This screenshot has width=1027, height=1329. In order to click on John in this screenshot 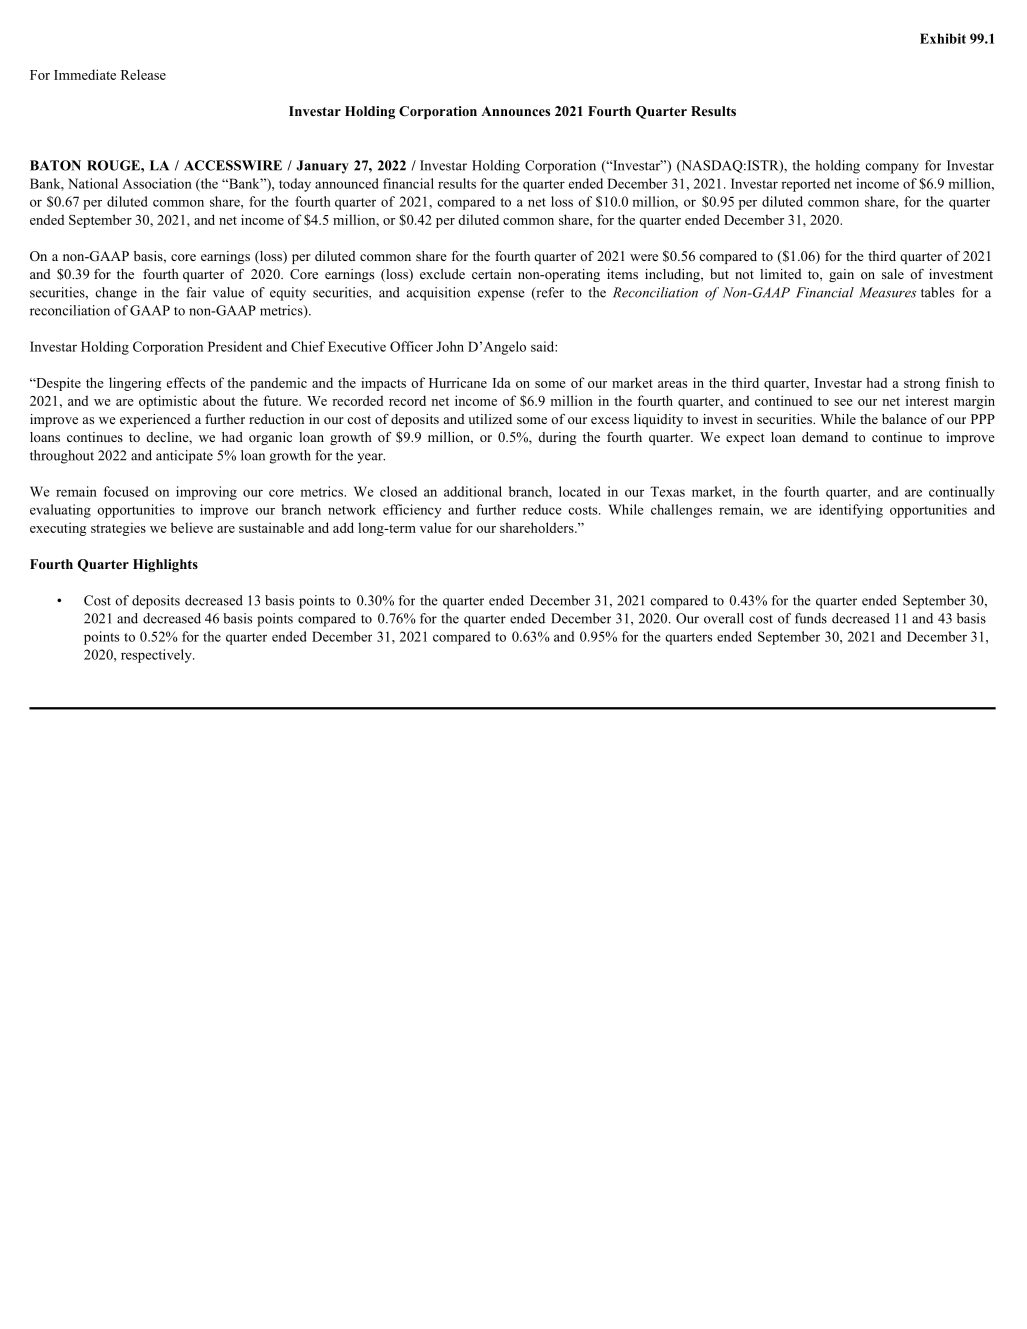, I will do `click(450, 346)`.
